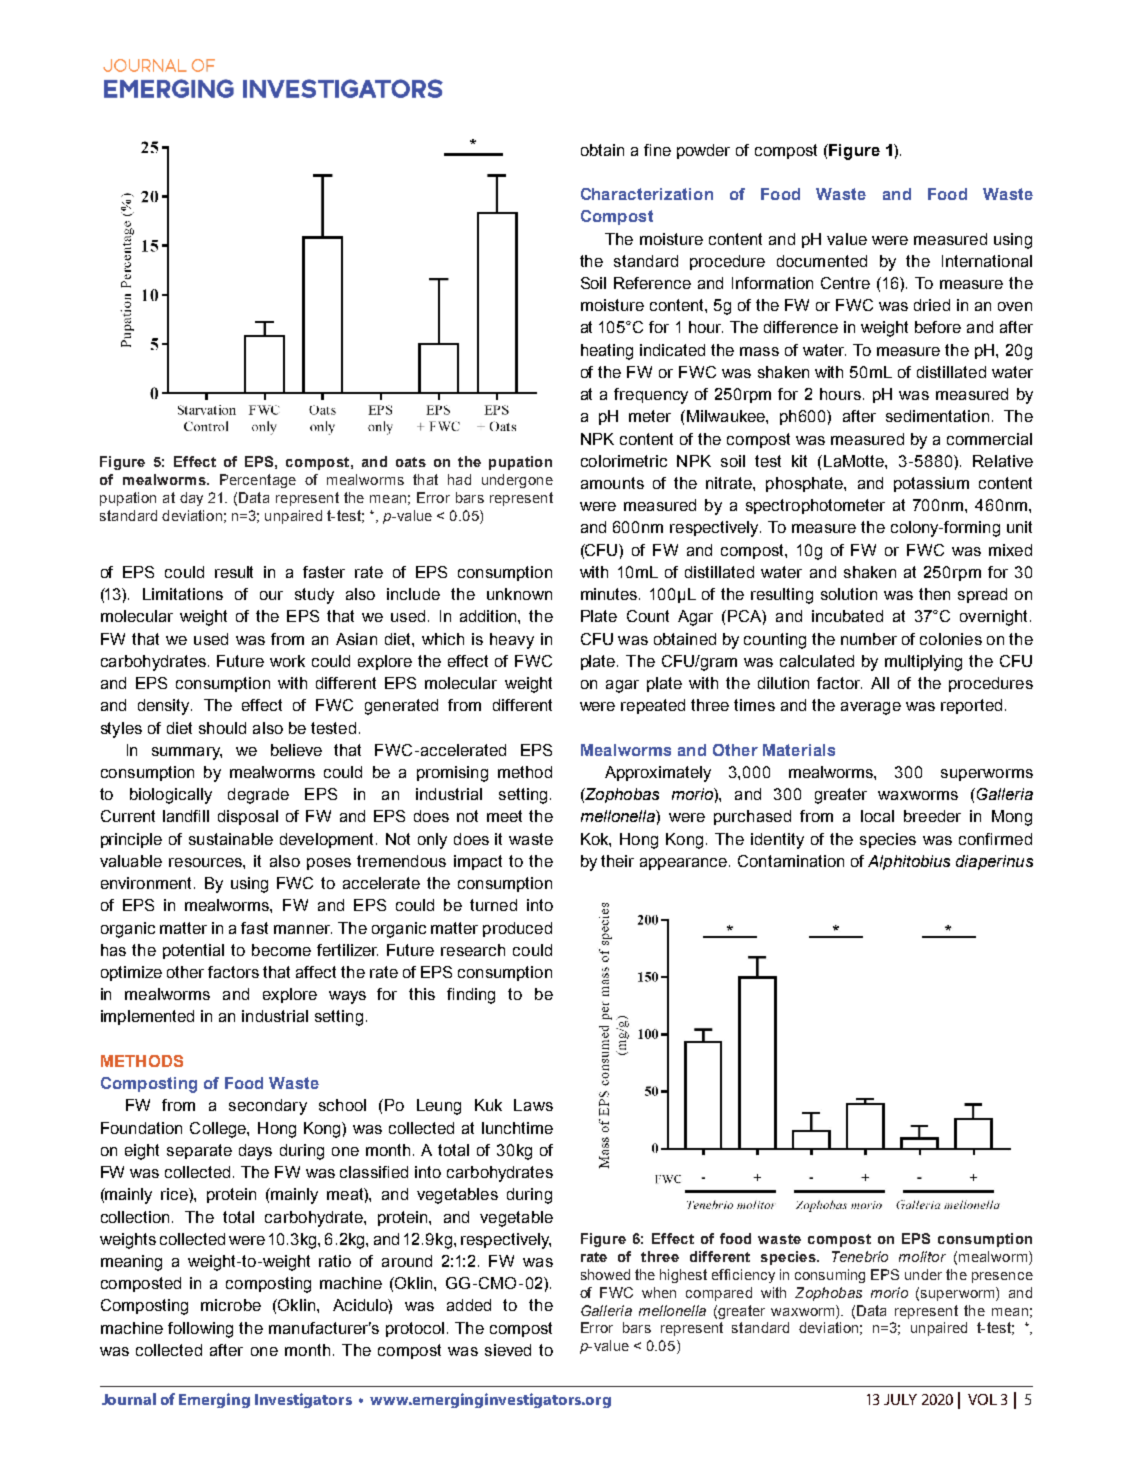 The width and height of the page is (1133, 1467). I want to click on International, so click(987, 261).
